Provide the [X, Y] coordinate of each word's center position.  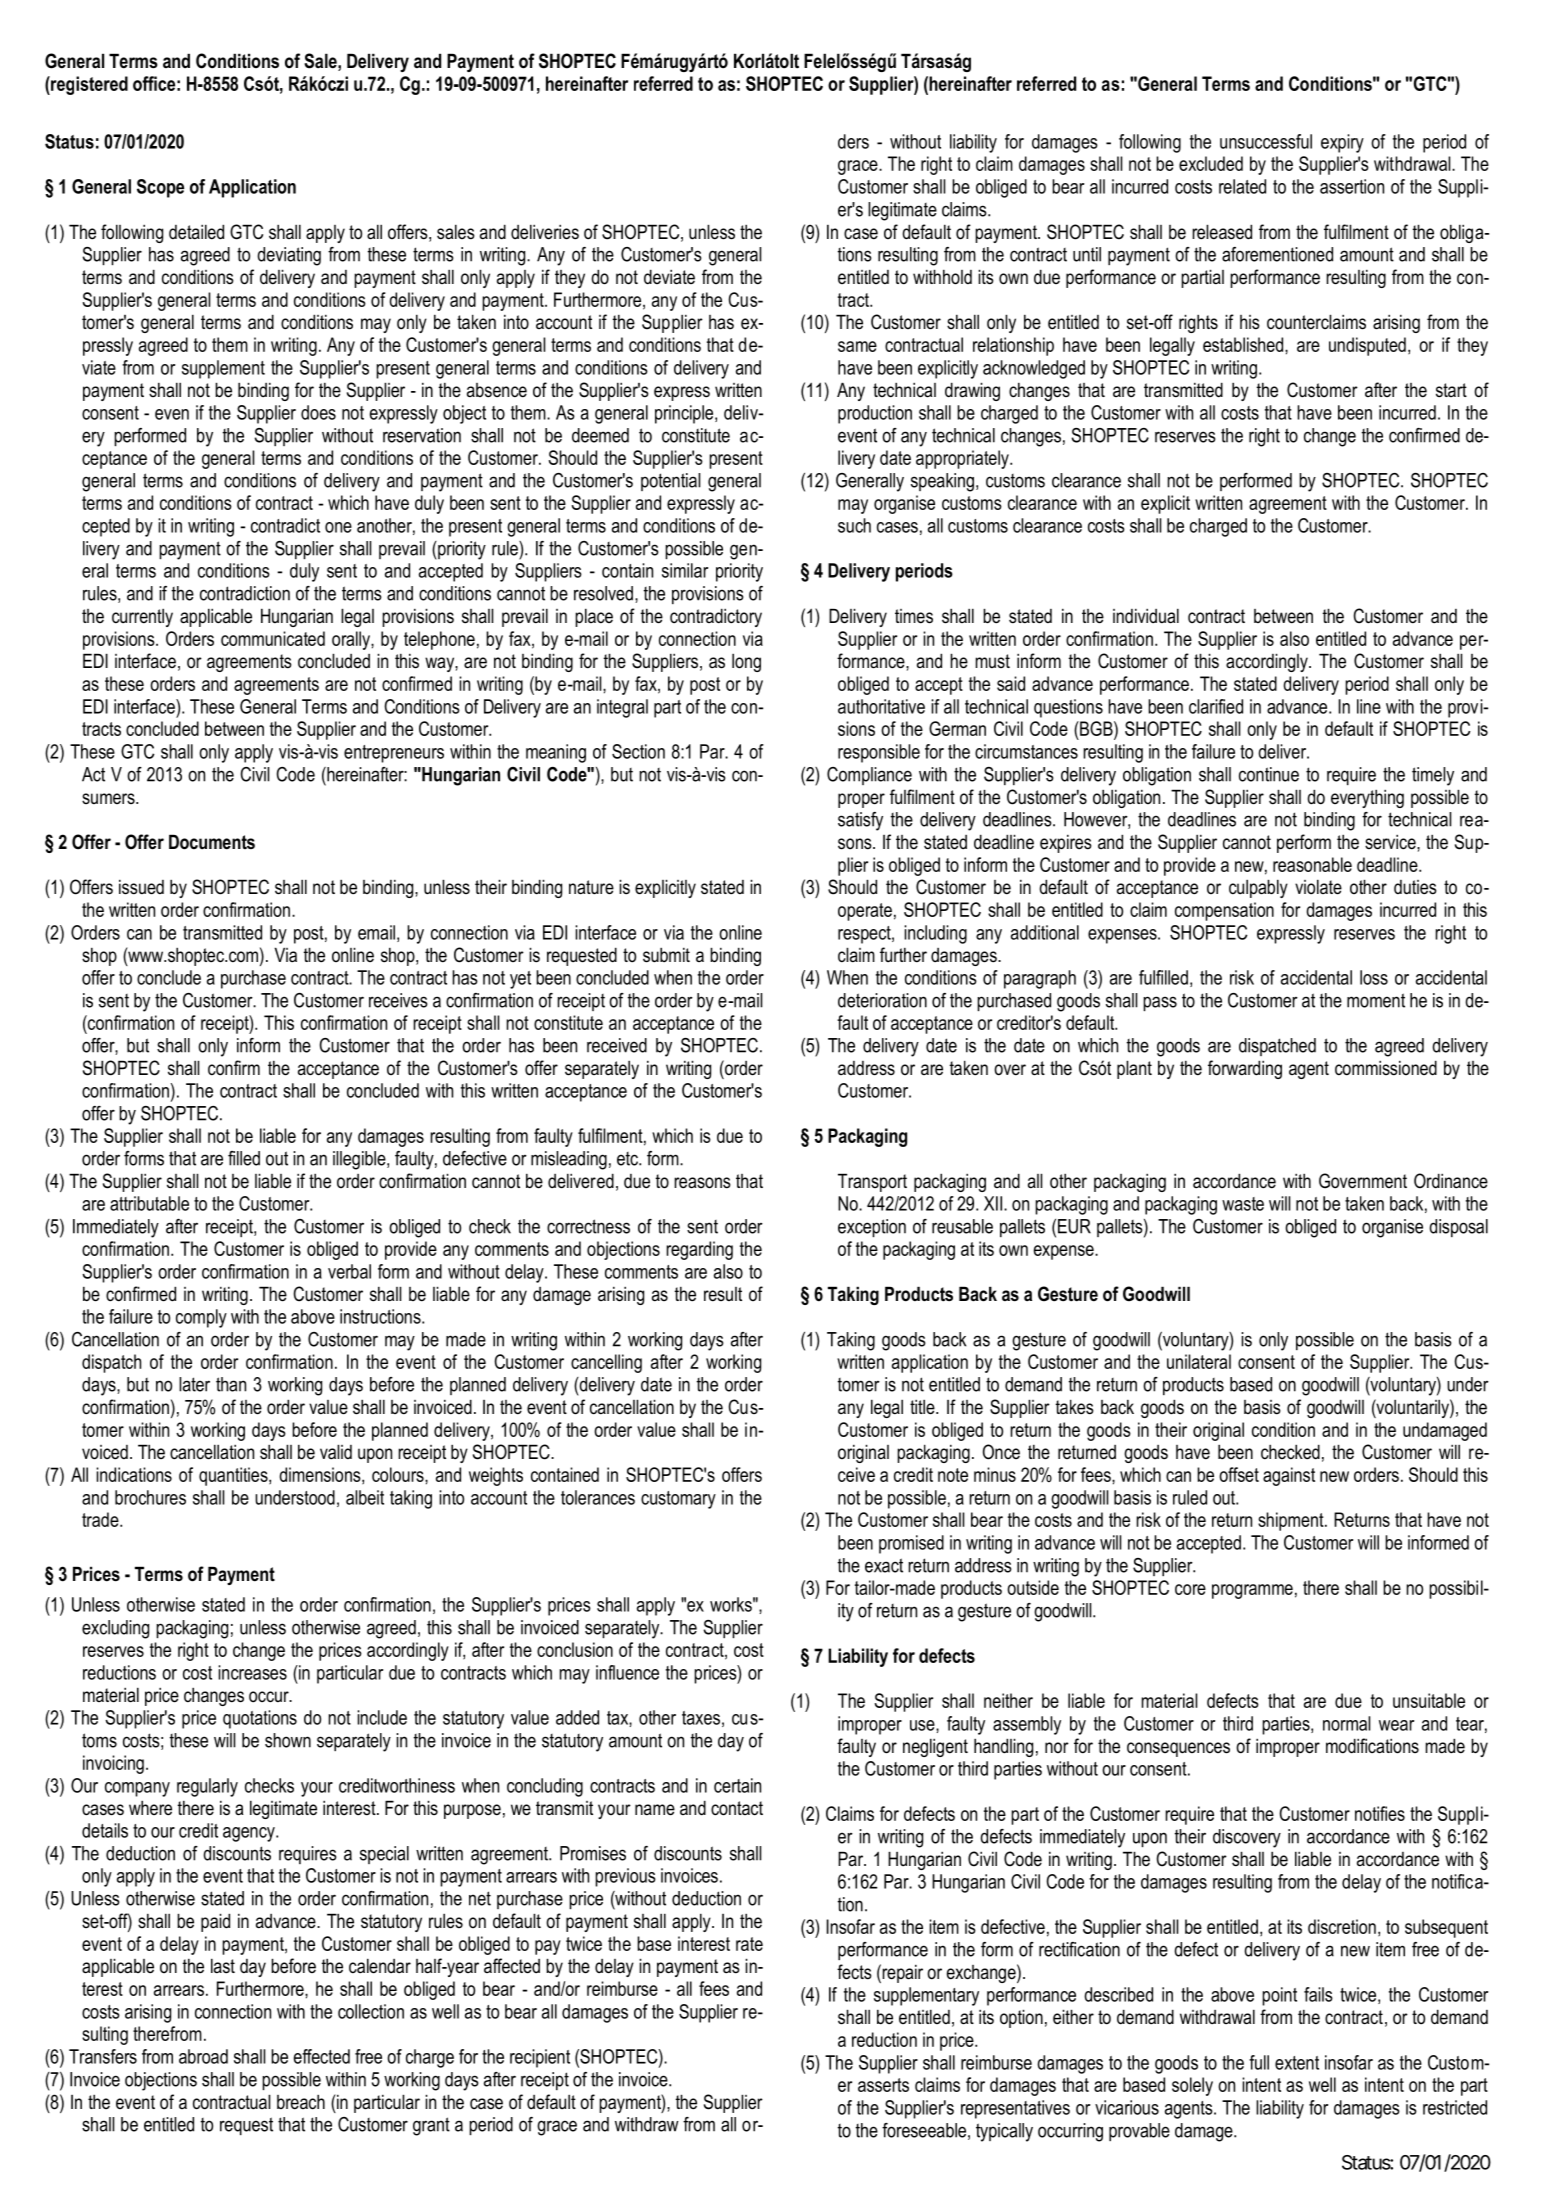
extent [1297, 2063]
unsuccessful [1266, 141]
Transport [872, 1182]
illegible [360, 1160]
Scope [160, 188]
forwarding [1245, 1069]
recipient [540, 2058]
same [857, 346]
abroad [203, 2056]
